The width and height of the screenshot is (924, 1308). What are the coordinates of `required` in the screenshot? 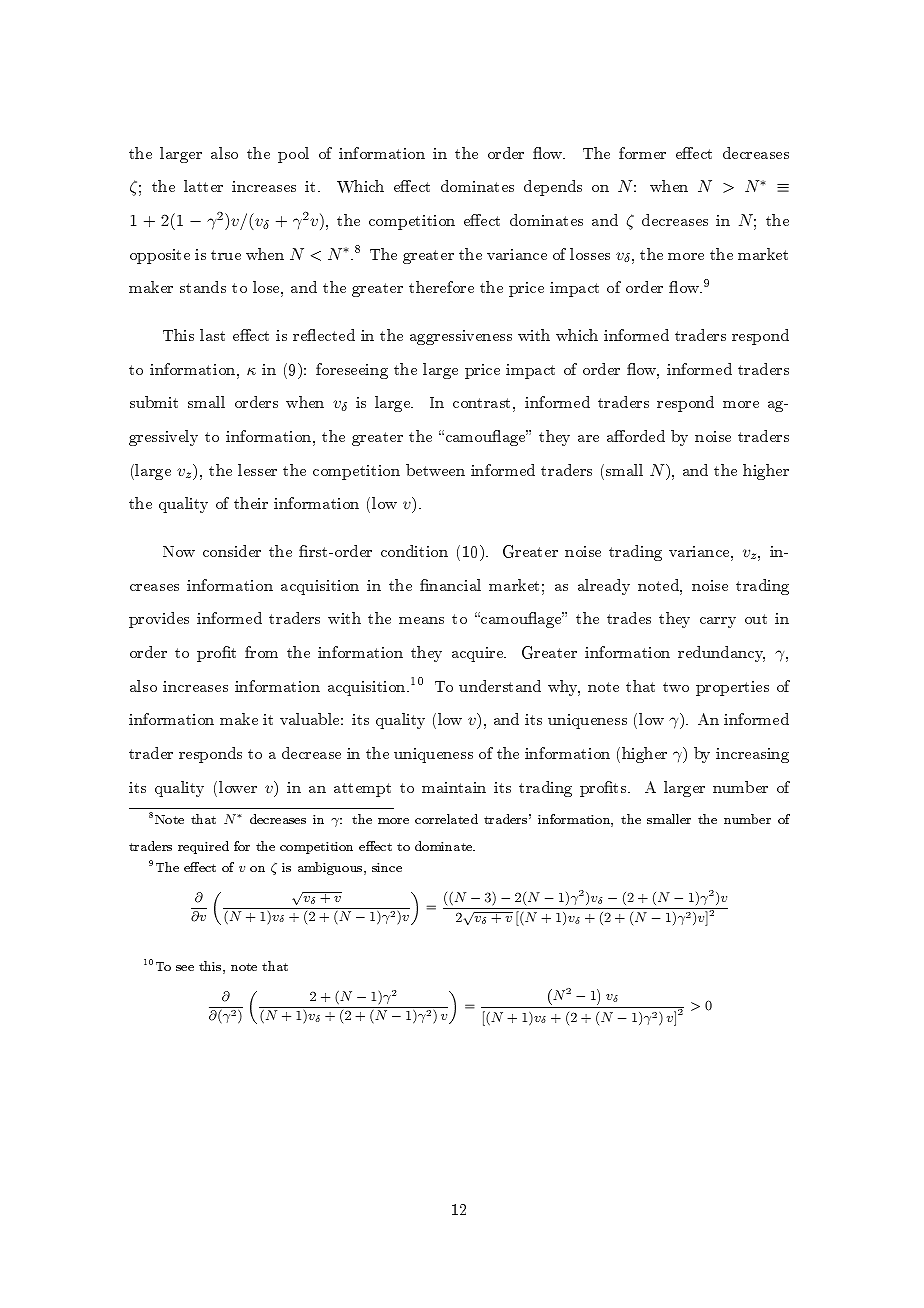 It's located at (203, 847).
